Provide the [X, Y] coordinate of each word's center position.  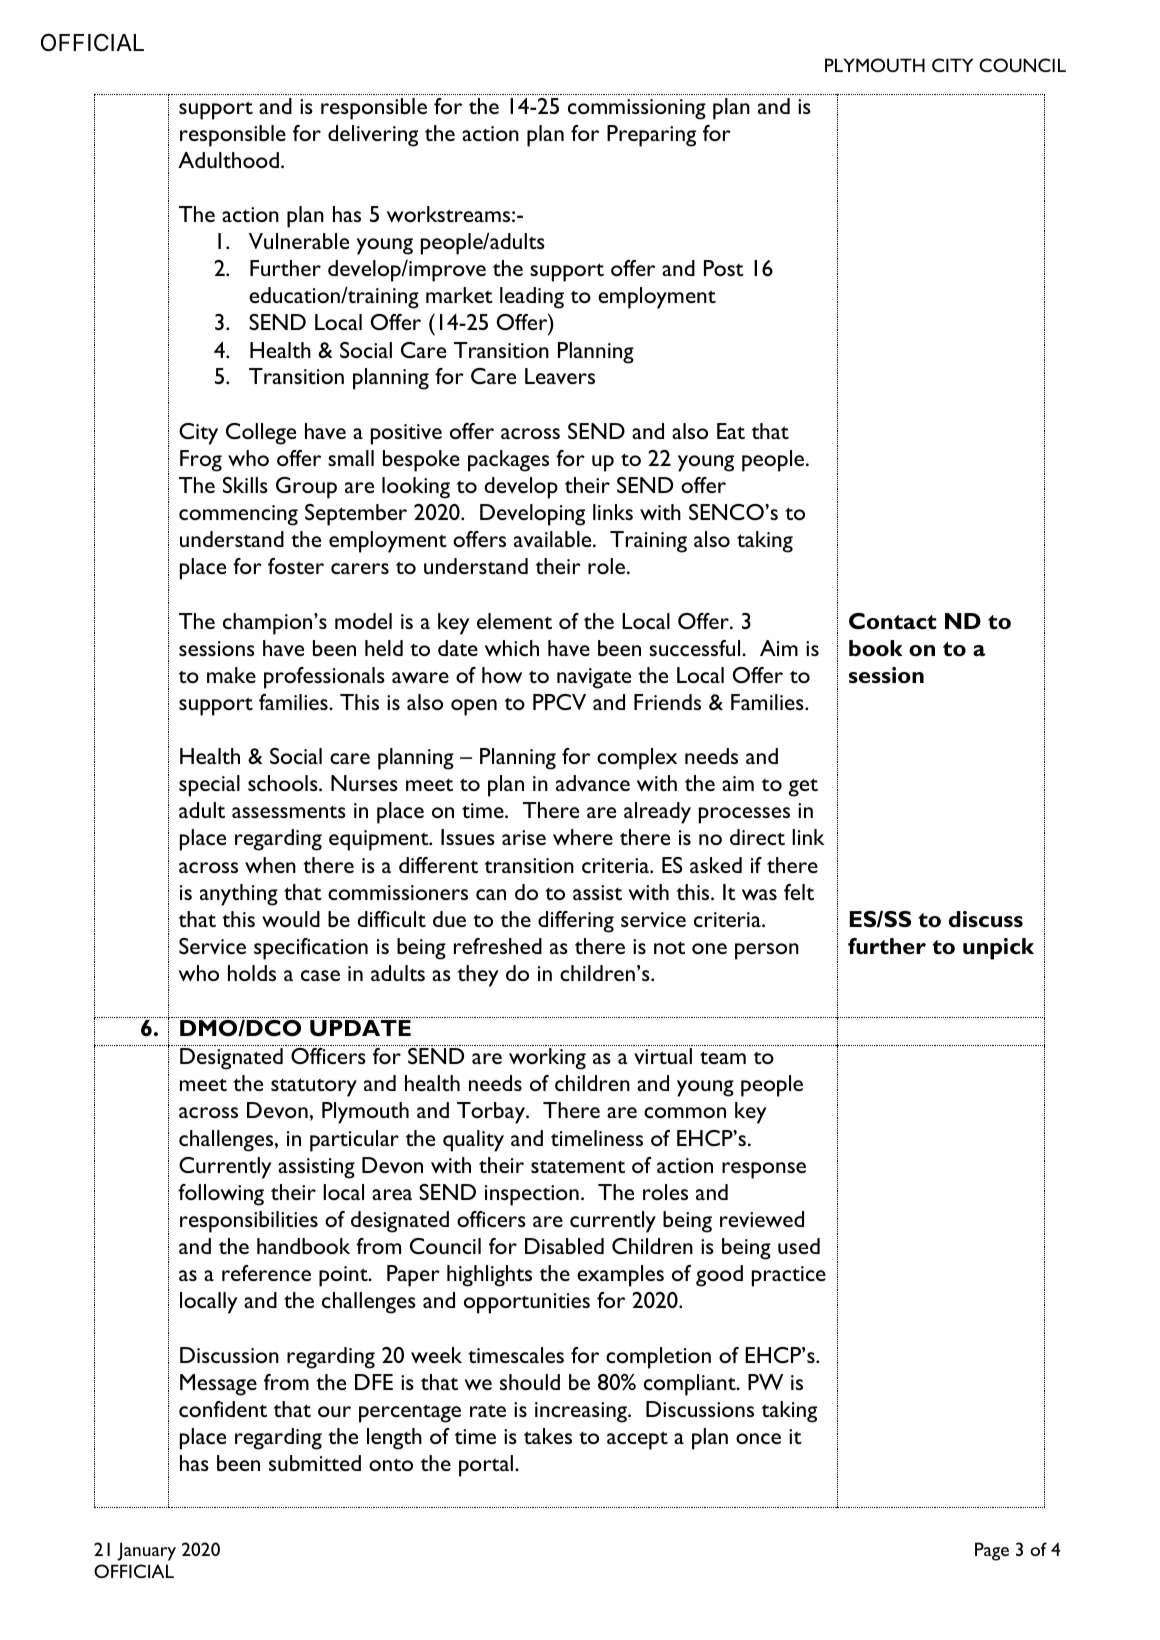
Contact [892, 621]
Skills [245, 485]
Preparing [651, 136]
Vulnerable [299, 241]
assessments [289, 812]
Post [724, 268]
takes [548, 1436]
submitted [315, 1463]
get [803, 787]
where [583, 837]
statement [578, 1167]
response [764, 1170]
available [554, 539]
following [221, 1195]
